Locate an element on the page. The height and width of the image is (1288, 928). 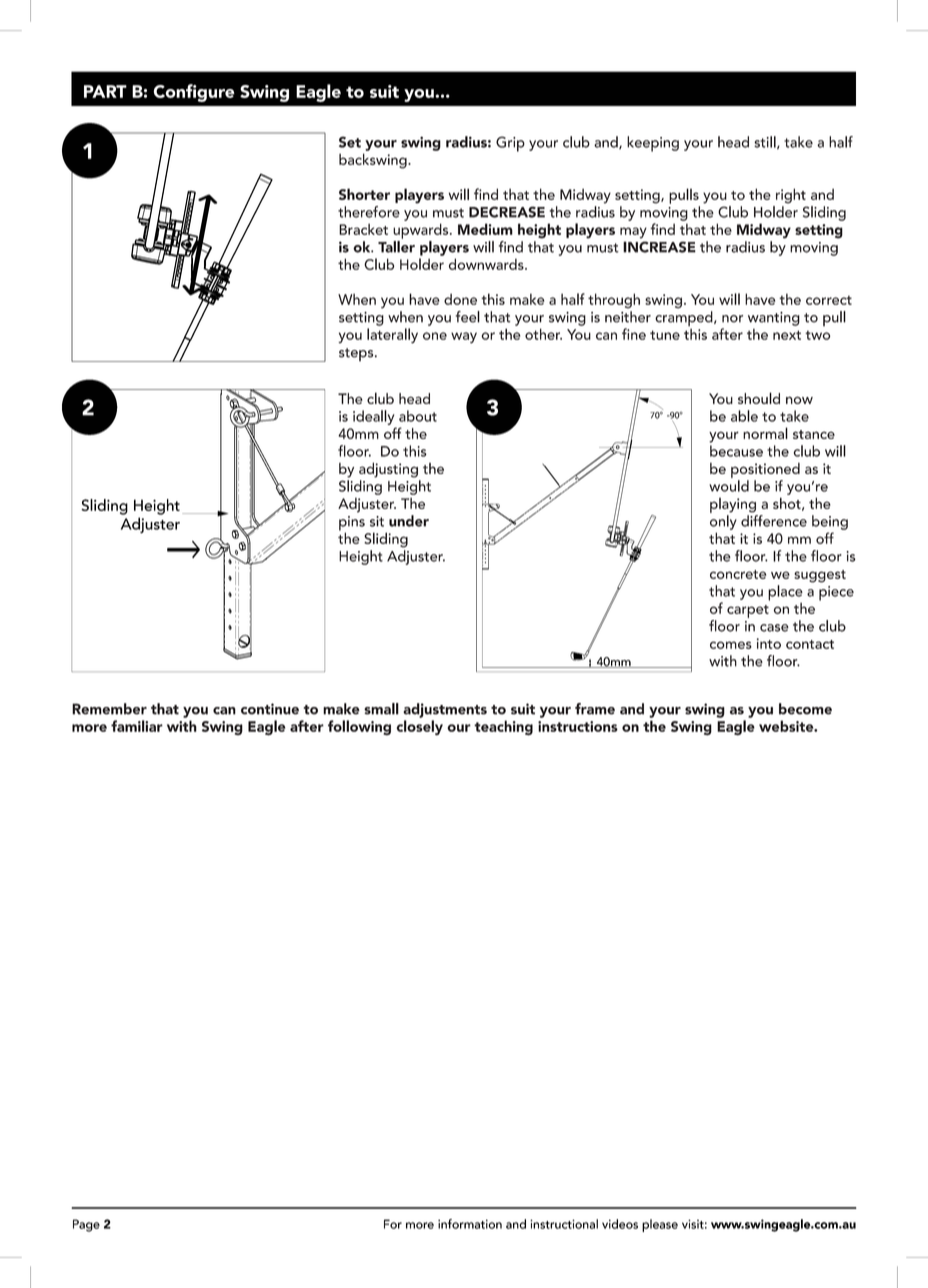
please is located at coordinates (660, 1225).
